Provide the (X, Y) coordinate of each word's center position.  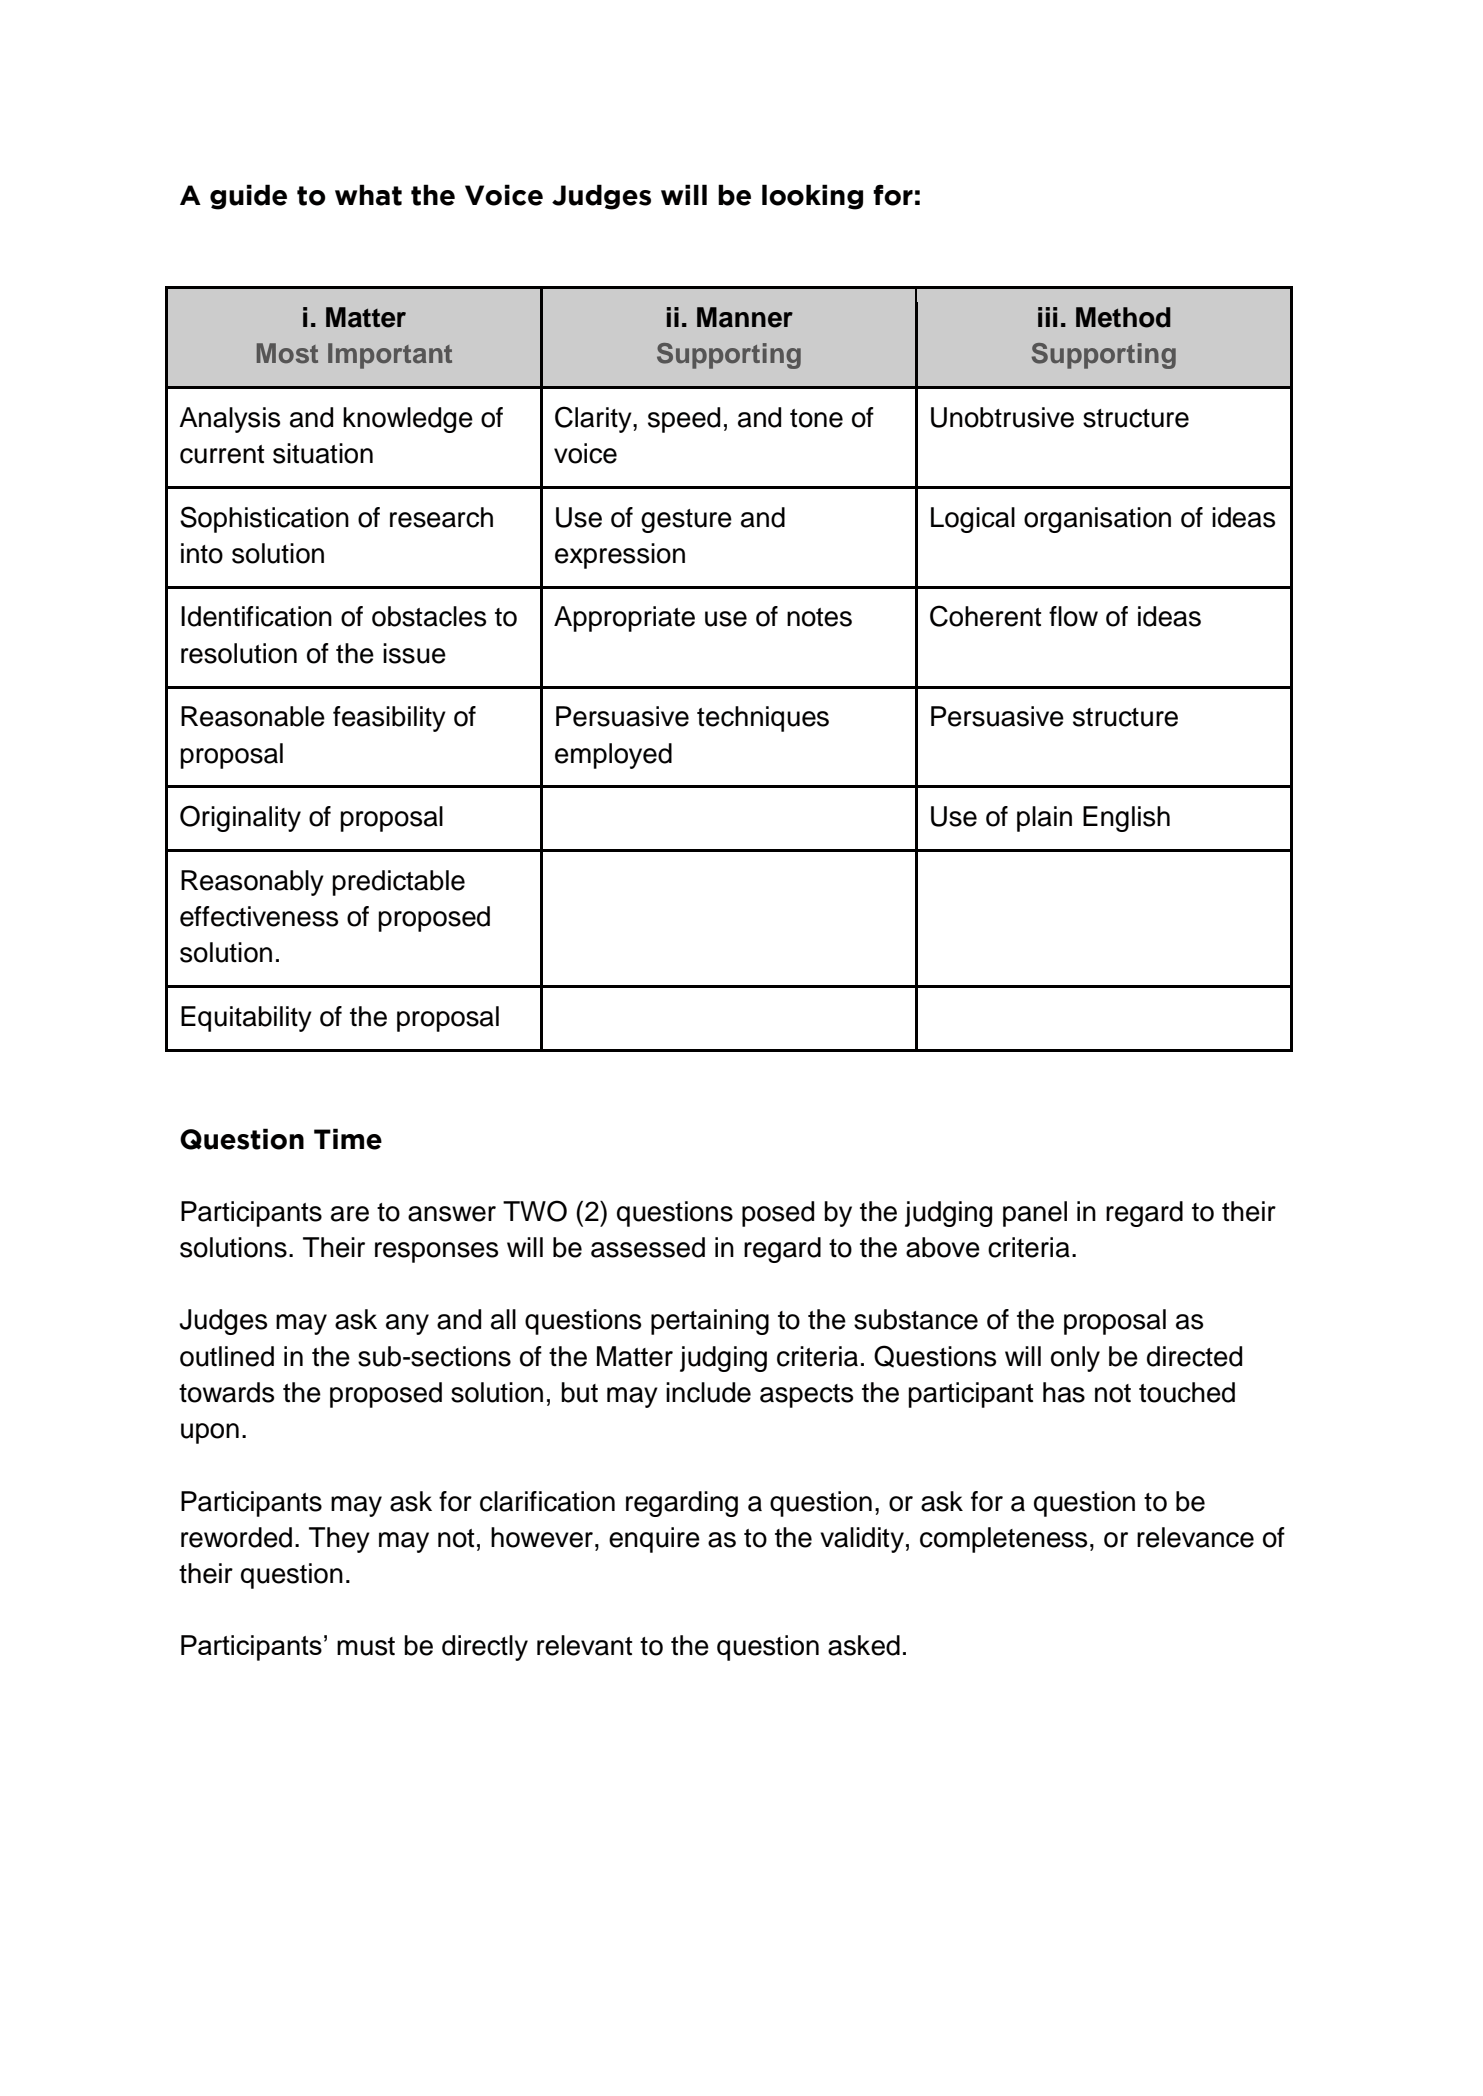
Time (348, 1139)
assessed (648, 1247)
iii (1047, 317)
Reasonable (253, 716)
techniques (763, 719)
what (368, 195)
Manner (745, 317)
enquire (654, 1540)
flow (1073, 616)
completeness (1003, 1540)
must (366, 1646)
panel (1035, 1214)
